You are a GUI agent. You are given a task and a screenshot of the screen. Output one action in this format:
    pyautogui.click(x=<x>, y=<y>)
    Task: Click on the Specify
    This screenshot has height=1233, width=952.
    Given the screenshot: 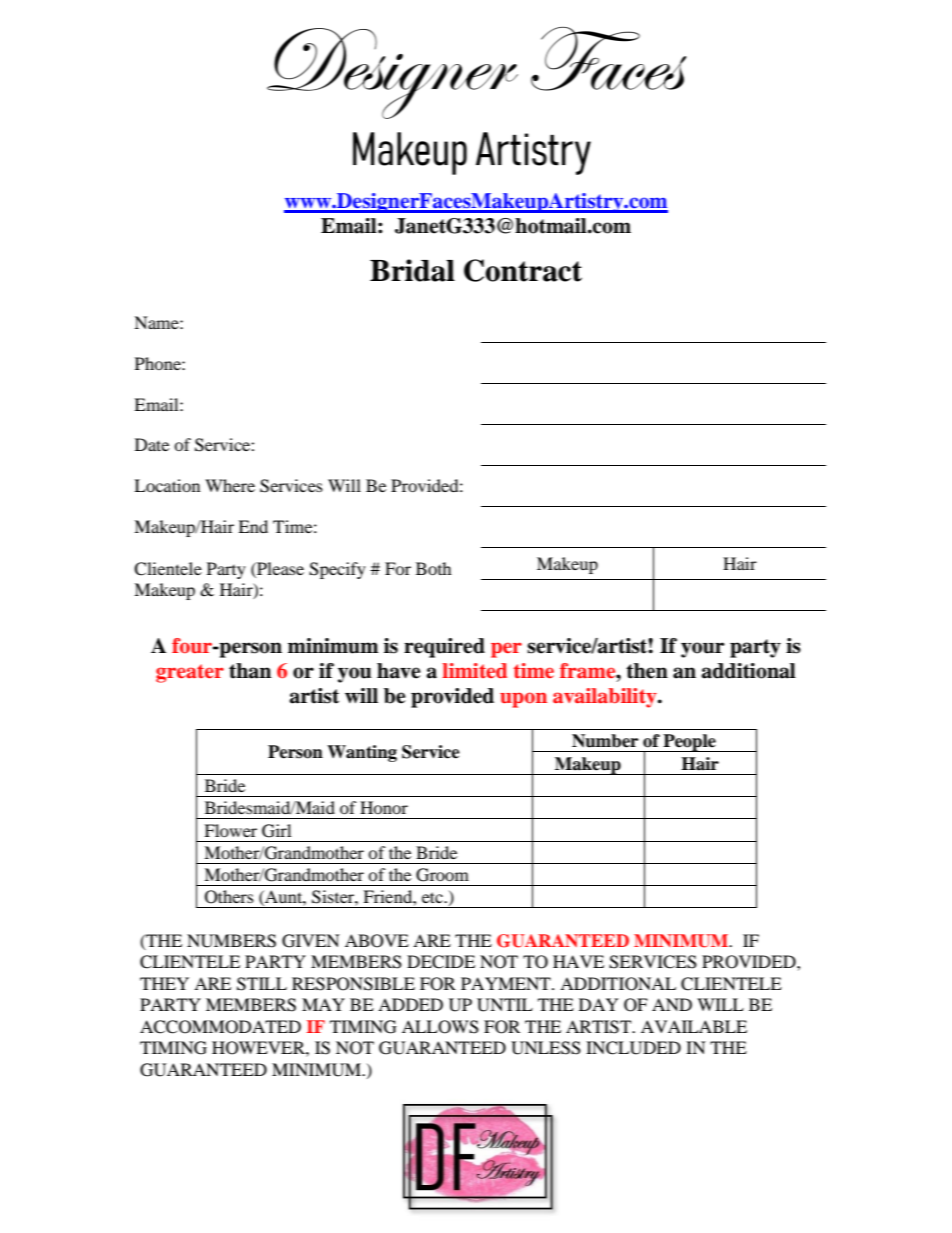 What is the action you would take?
    pyautogui.click(x=337, y=570)
